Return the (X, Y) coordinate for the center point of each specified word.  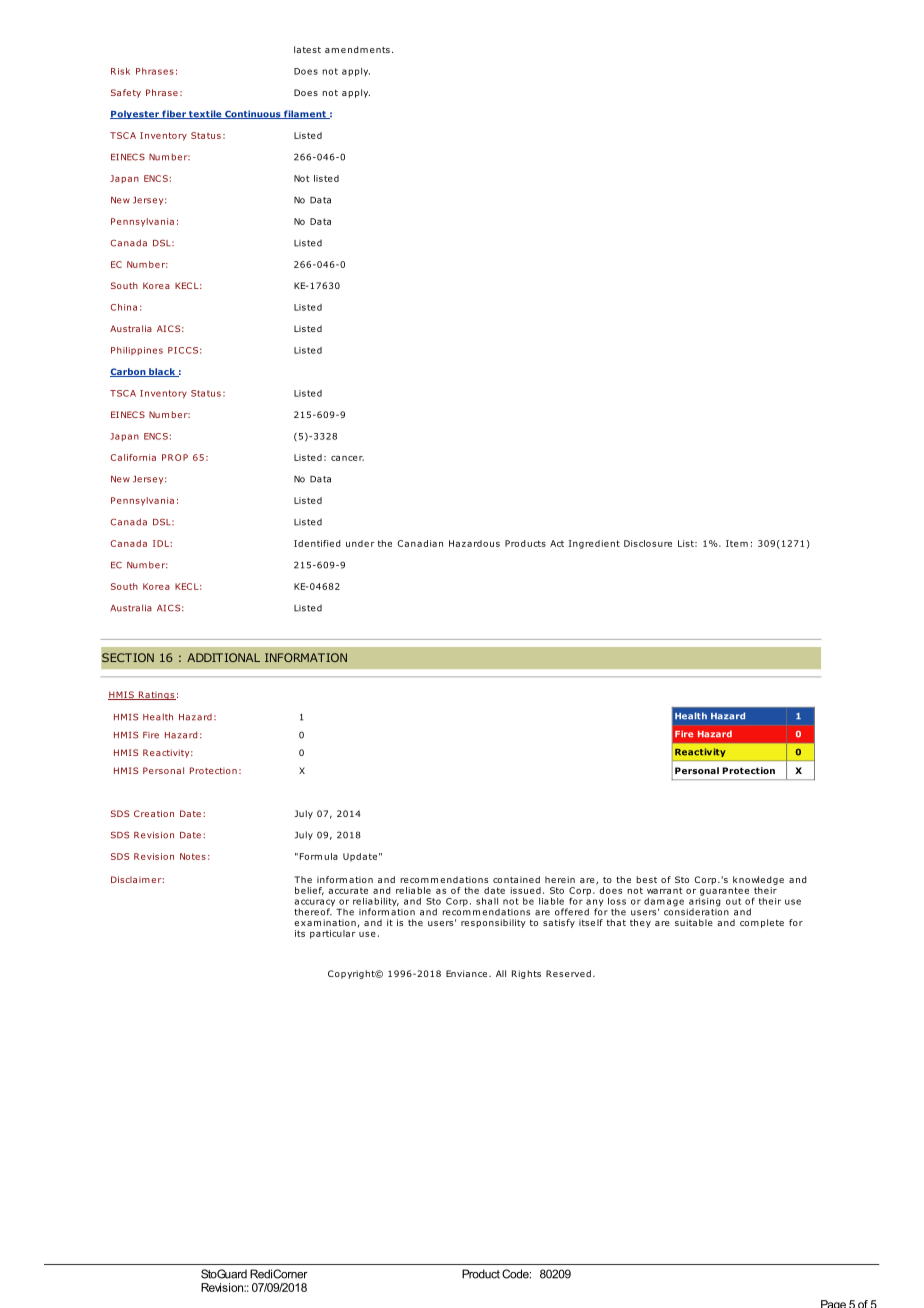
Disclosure (648, 543)
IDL (162, 543)
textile (205, 114)
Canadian (420, 543)
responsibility (493, 923)
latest (307, 49)
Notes (193, 856)
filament (305, 114)
